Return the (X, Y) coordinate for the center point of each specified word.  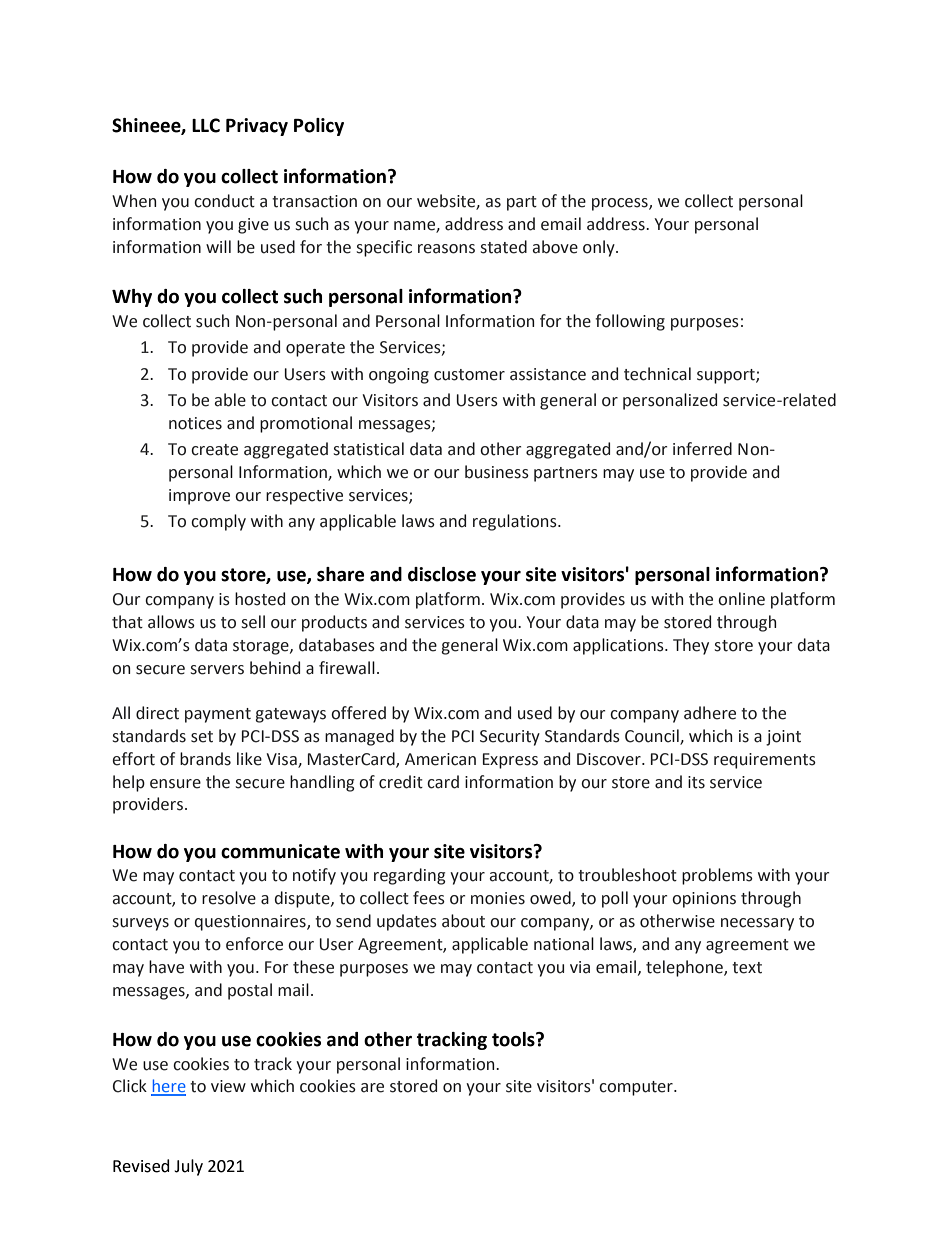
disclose (442, 574)
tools (514, 1039)
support (727, 376)
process (621, 204)
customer (469, 375)
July (188, 1167)
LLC (206, 125)
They (691, 646)
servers (217, 670)
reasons (446, 249)
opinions (704, 900)
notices (195, 423)
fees (429, 898)
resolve (229, 898)
